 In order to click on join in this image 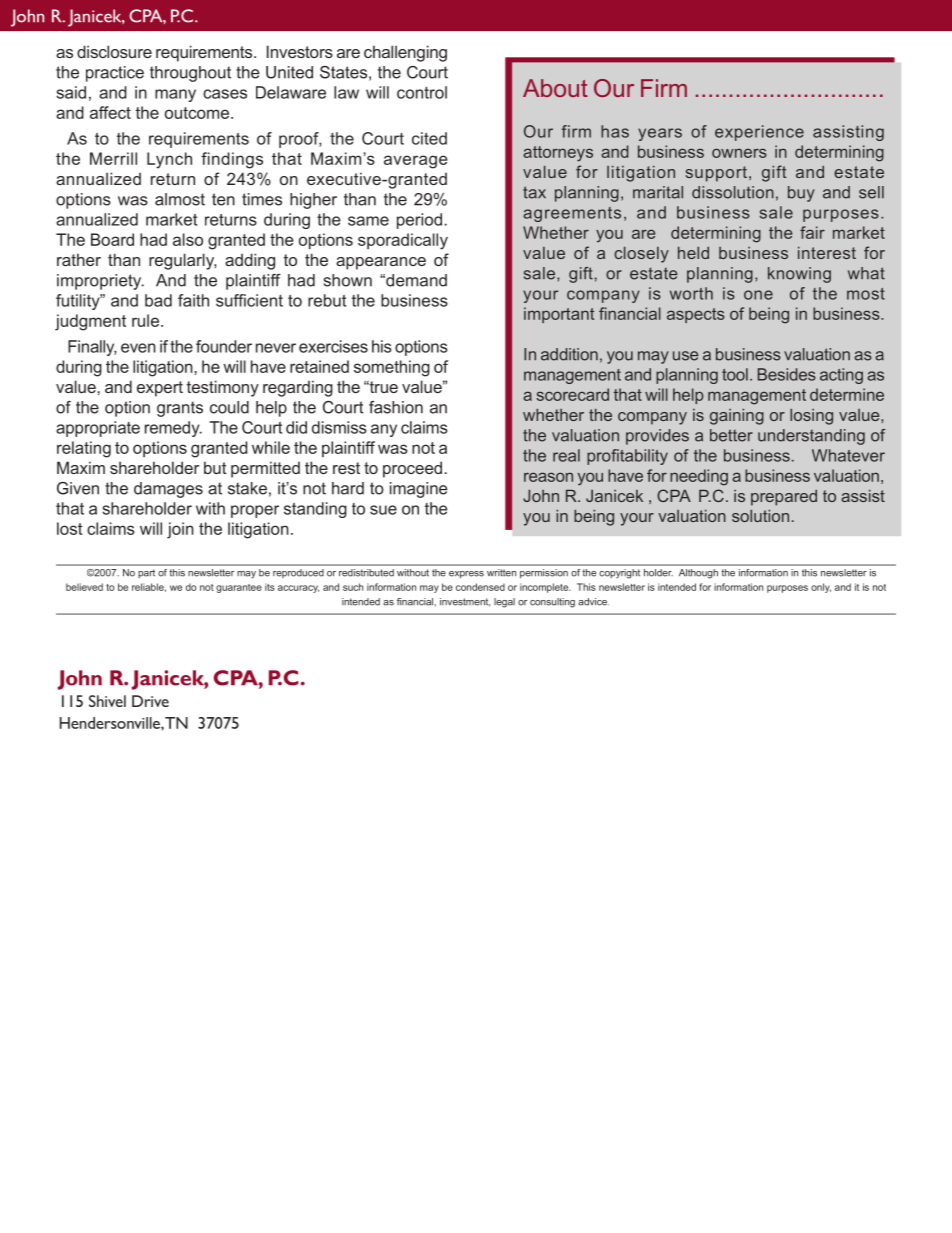, I will do `click(180, 530)`.
